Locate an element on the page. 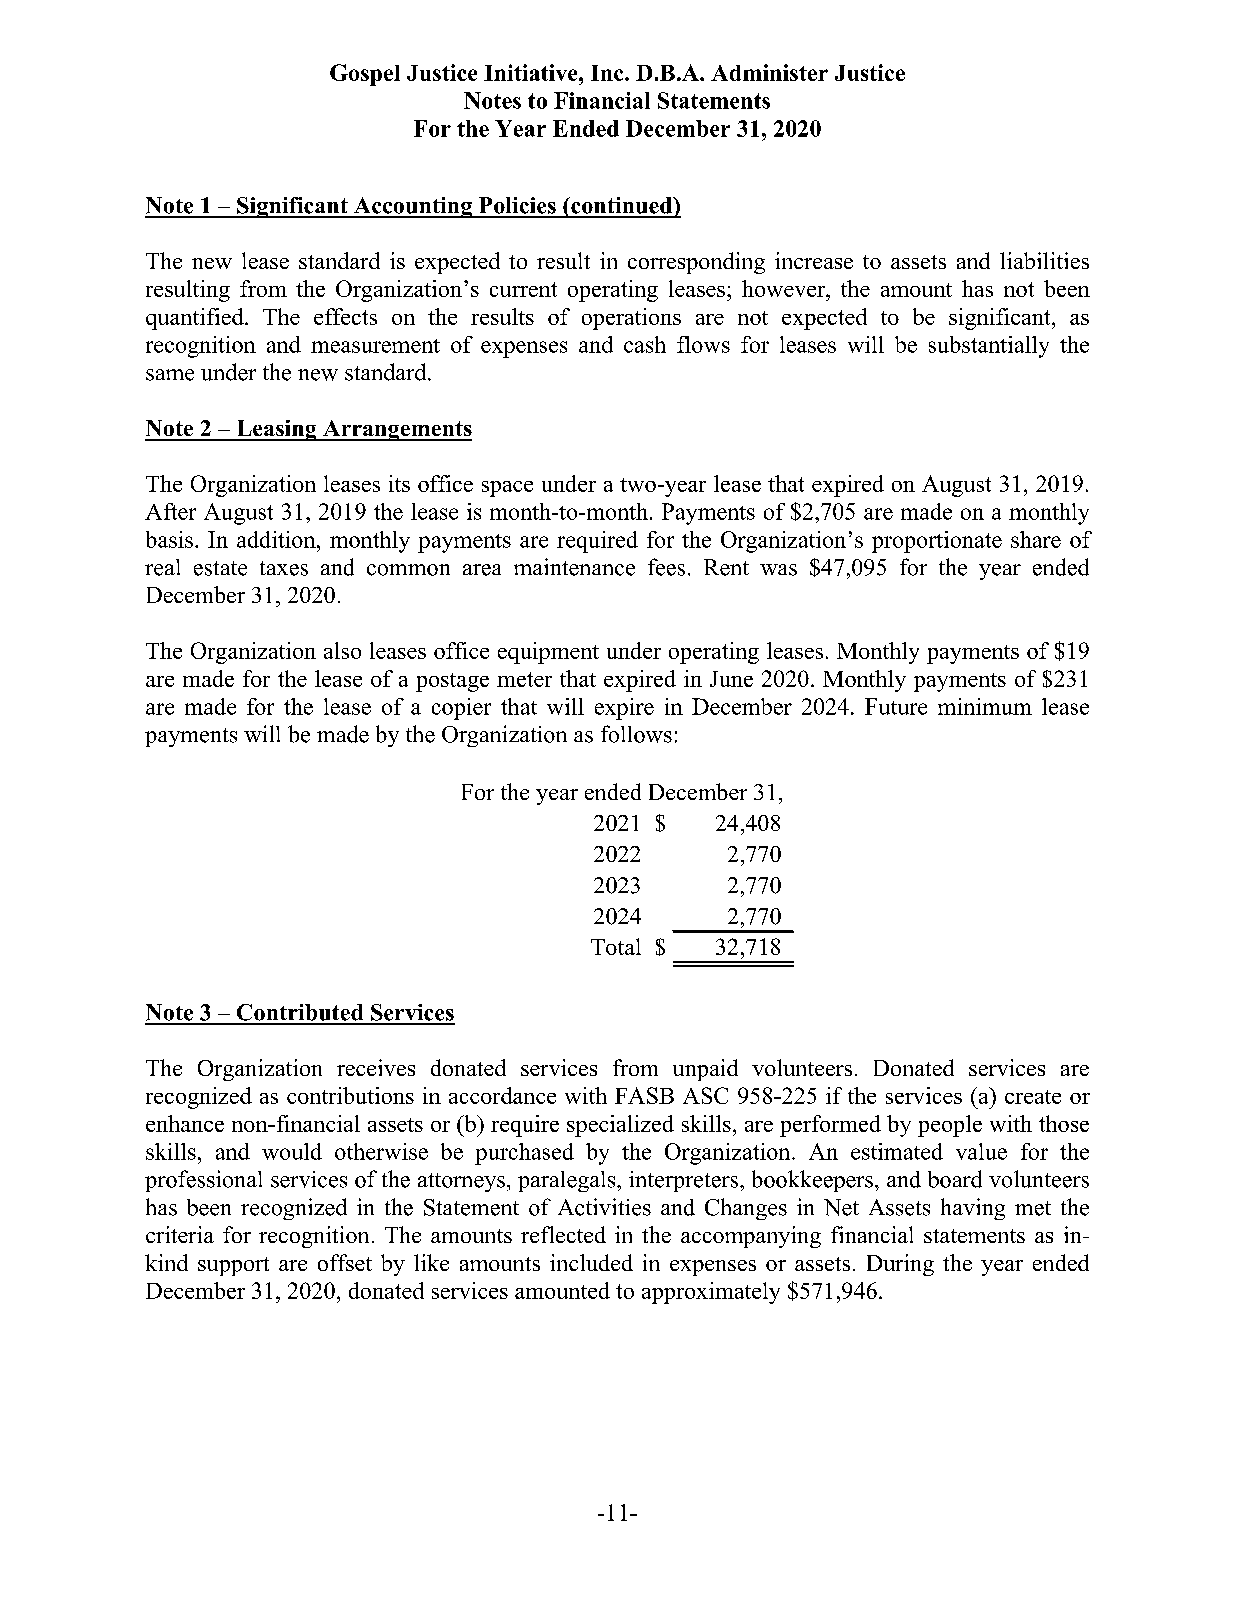 The image size is (1235, 1598). minimum is located at coordinates (985, 706).
